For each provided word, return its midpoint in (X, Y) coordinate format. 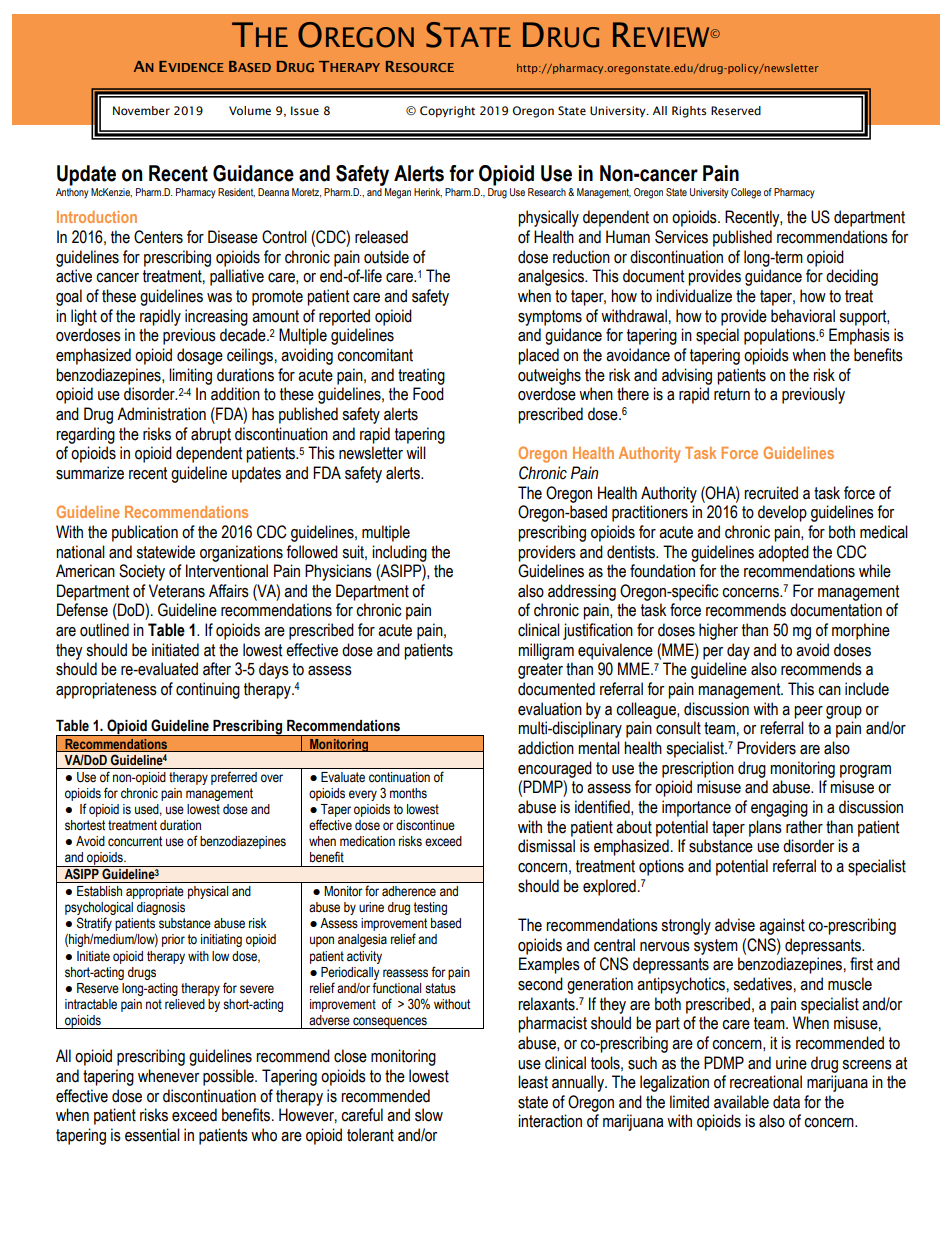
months (408, 793)
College (746, 193)
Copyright (447, 112)
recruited (771, 493)
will (416, 452)
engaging (779, 808)
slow (429, 1115)
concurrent (135, 841)
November (141, 110)
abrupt (211, 435)
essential (152, 1135)
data (786, 1102)
